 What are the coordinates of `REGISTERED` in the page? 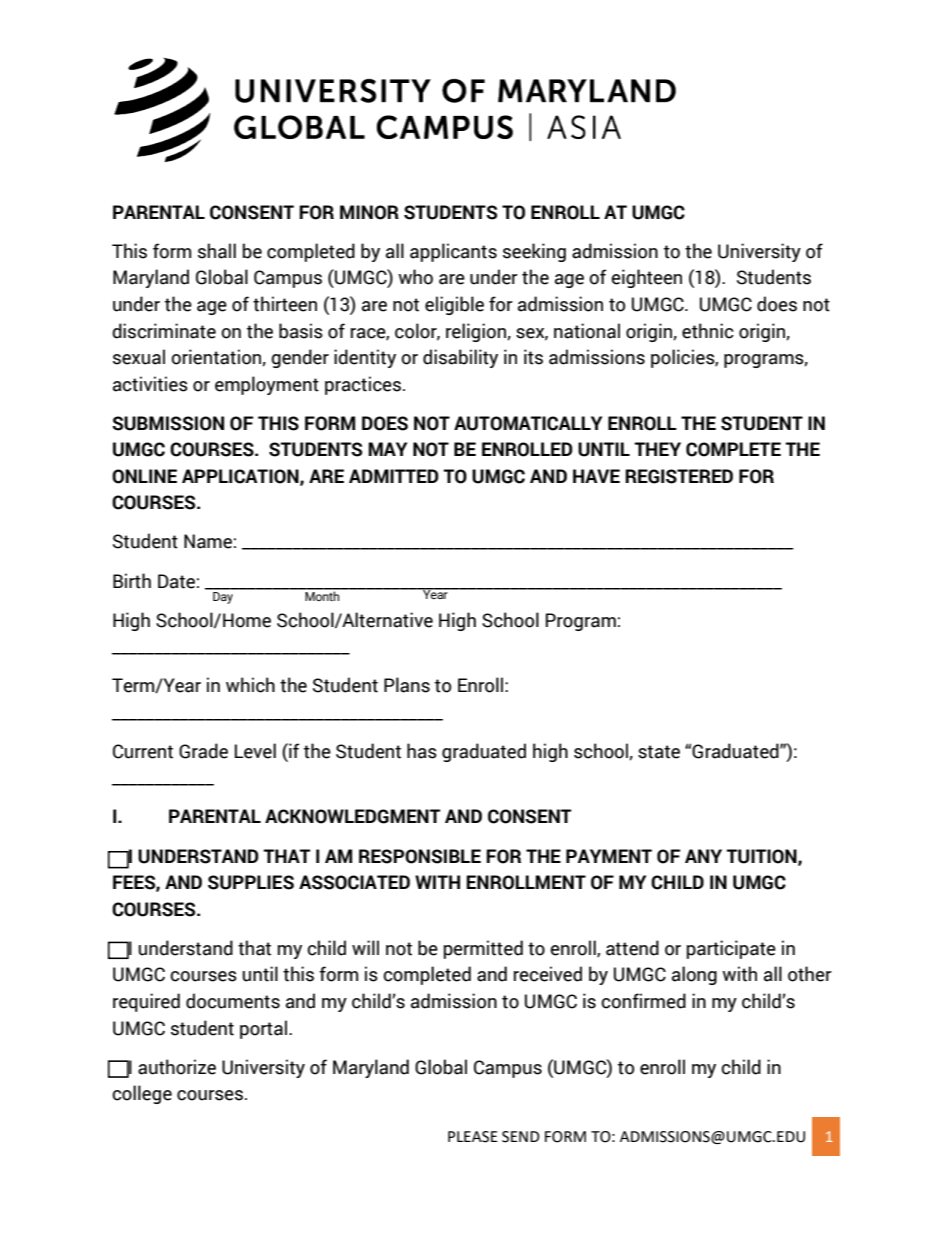 It's located at (679, 476).
